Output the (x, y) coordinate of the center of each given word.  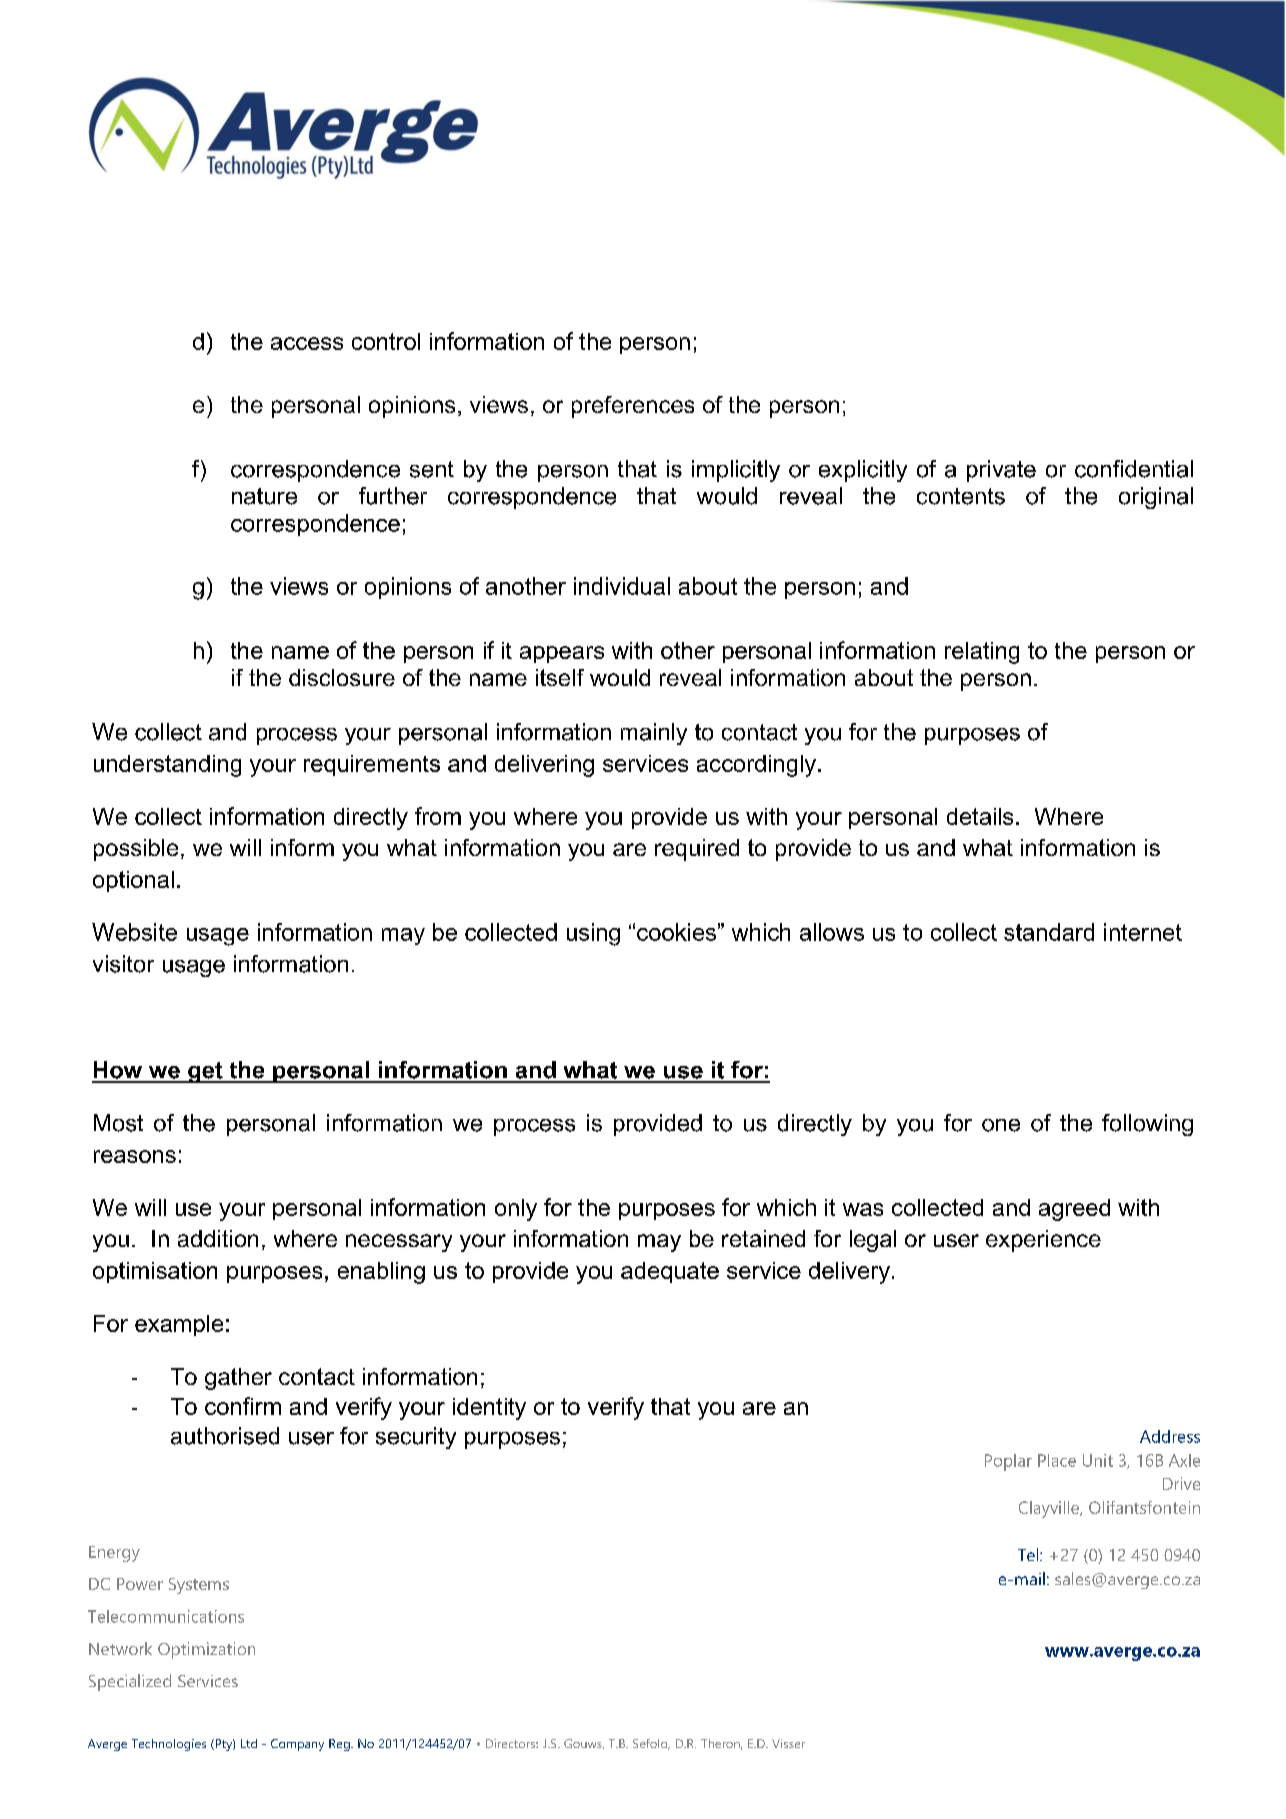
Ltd (249, 1743)
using (593, 934)
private (1001, 471)
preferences (633, 407)
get (205, 1072)
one (1001, 1125)
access (307, 343)
